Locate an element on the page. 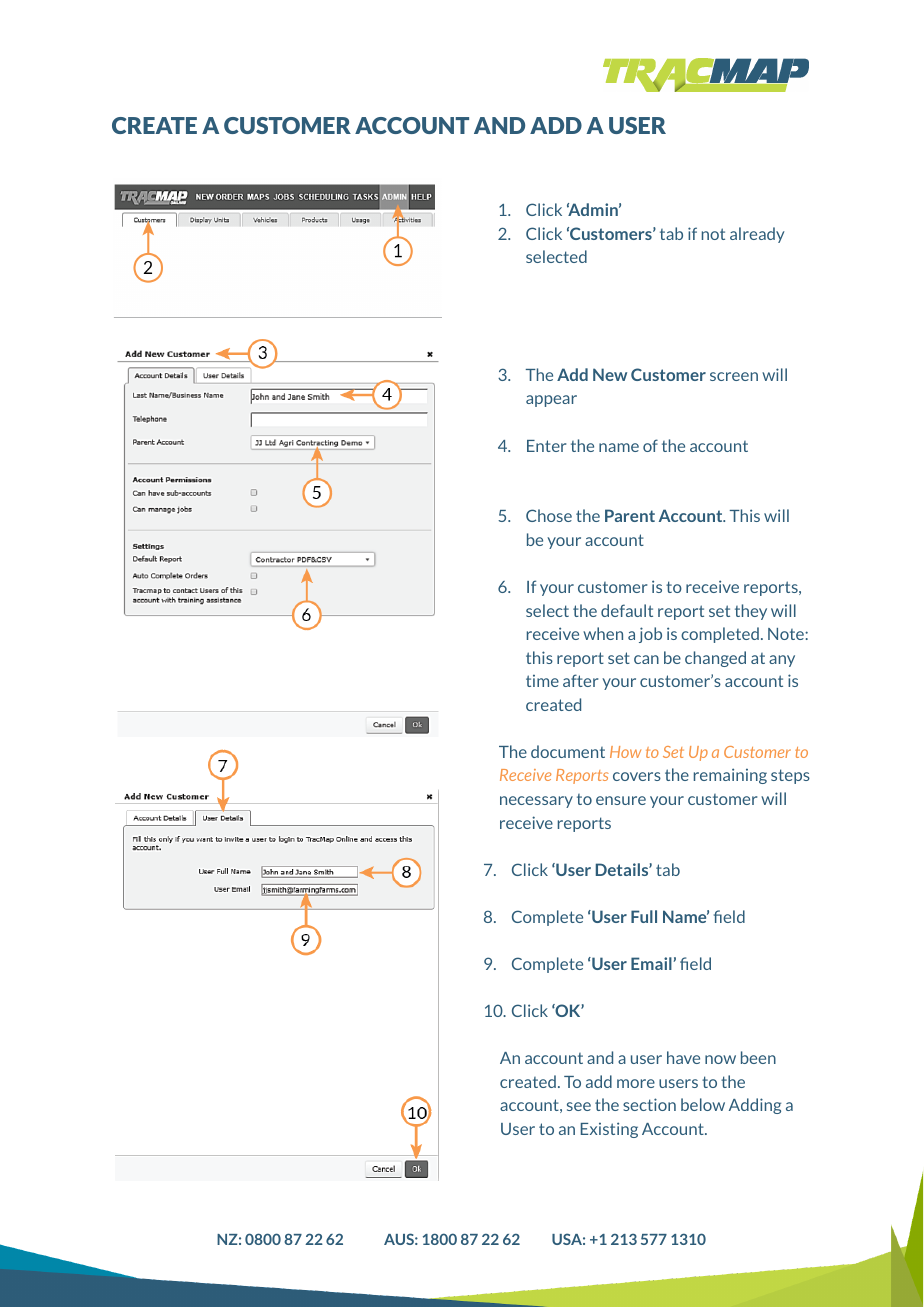 The image size is (924, 1307). remaining is located at coordinates (730, 776).
